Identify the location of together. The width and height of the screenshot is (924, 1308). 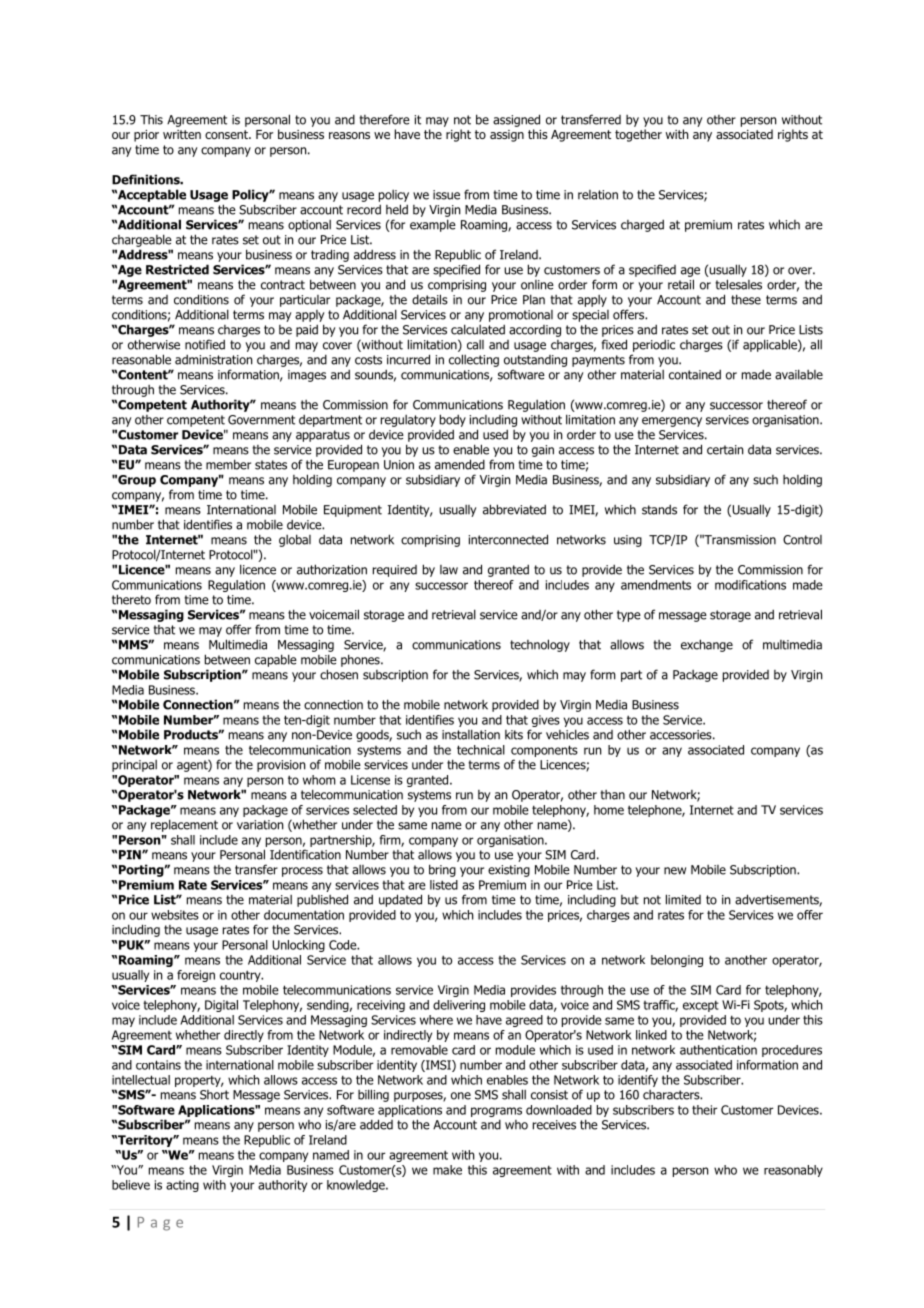
(638, 135).
